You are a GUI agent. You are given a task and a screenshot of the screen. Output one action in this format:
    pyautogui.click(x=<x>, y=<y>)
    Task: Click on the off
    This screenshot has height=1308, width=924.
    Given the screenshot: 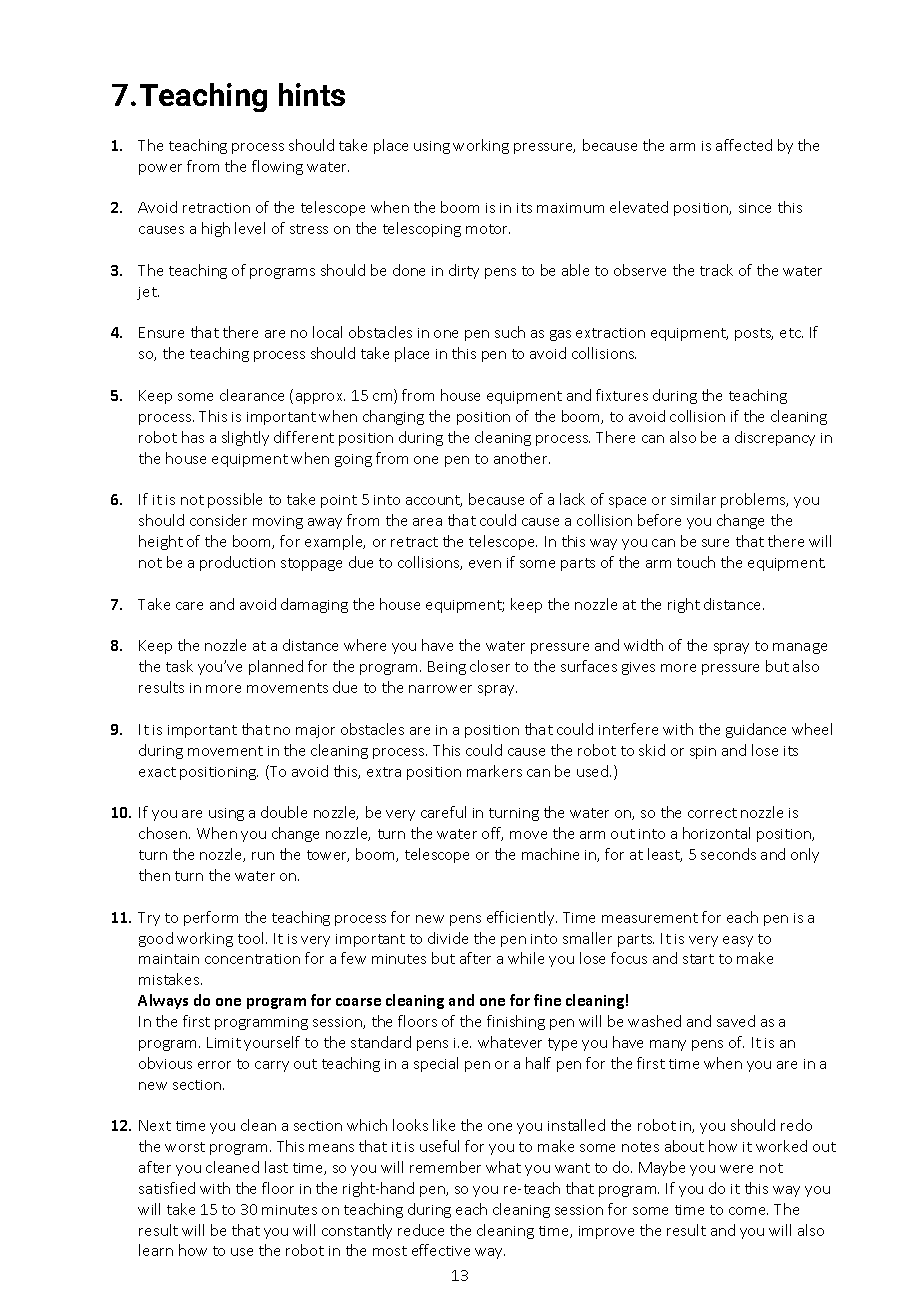 What is the action you would take?
    pyautogui.click(x=492, y=834)
